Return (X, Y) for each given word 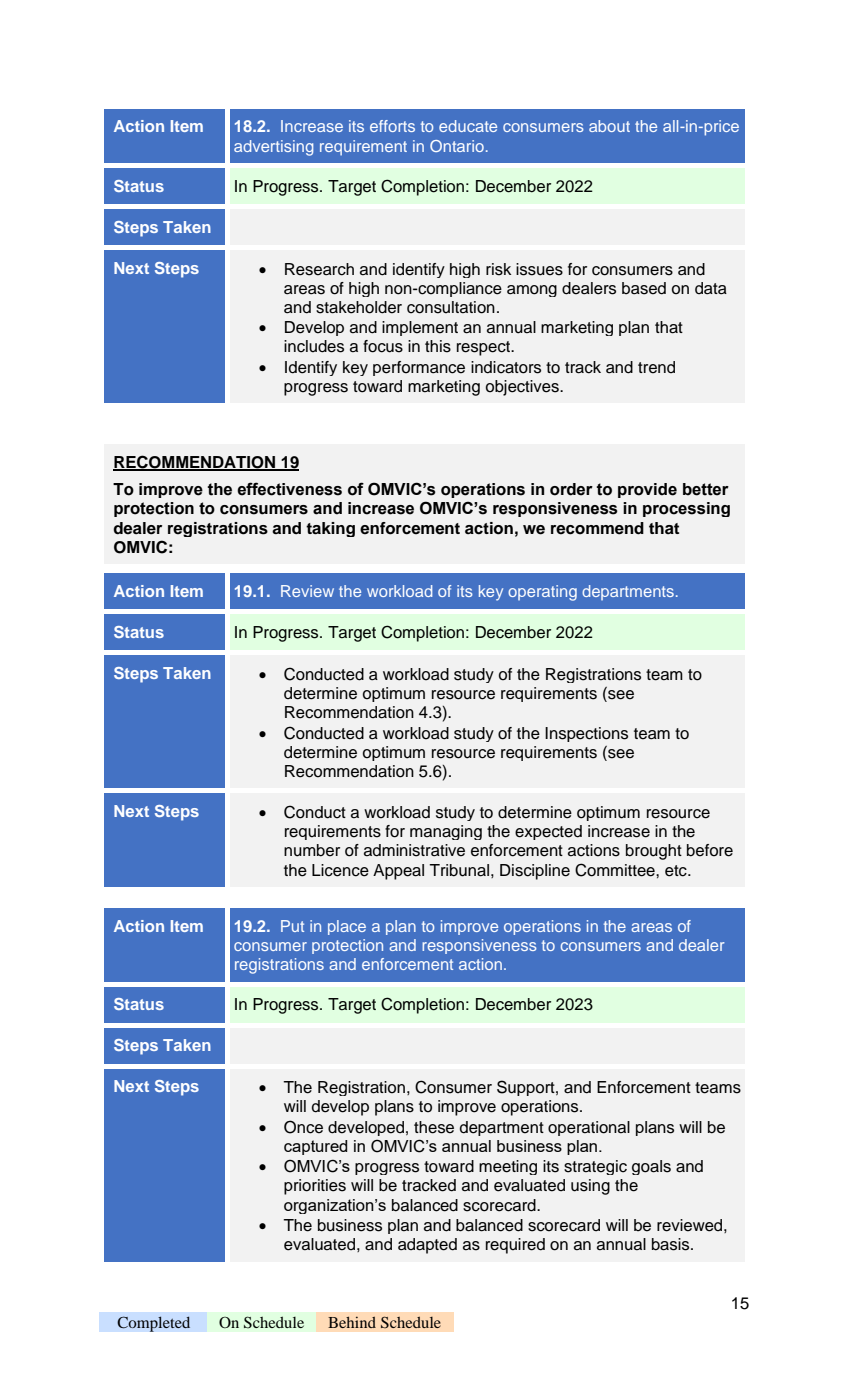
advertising (273, 148)
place (347, 927)
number (312, 850)
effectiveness (289, 489)
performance (419, 368)
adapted (427, 1246)
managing (446, 832)
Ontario (457, 146)
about (609, 126)
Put (292, 926)
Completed (153, 1324)
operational (589, 1128)
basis (672, 1244)
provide (647, 490)
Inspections (586, 734)
